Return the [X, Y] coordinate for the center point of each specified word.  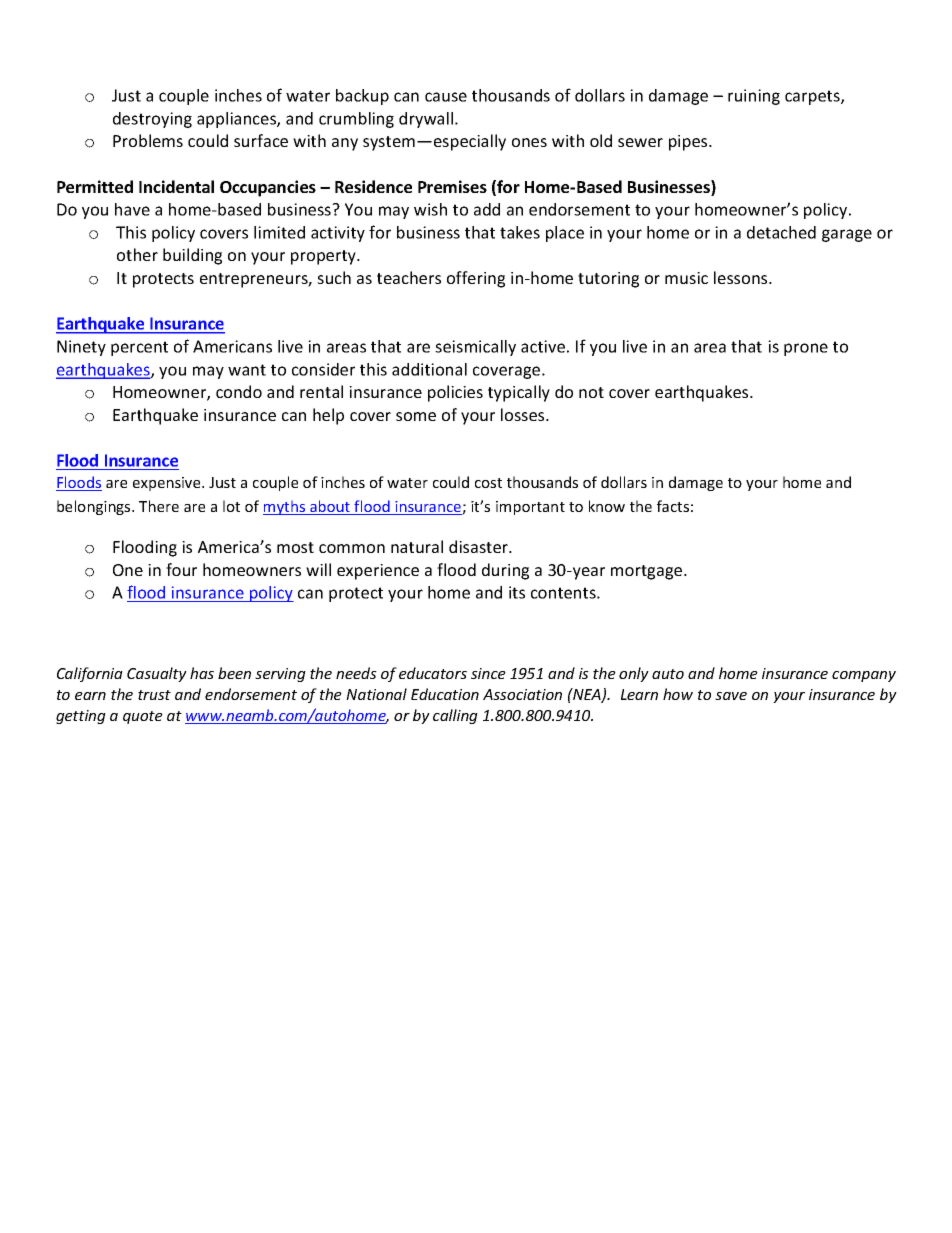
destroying [152, 120]
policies [455, 393]
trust [154, 695]
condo [239, 391]
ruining [754, 97]
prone [806, 349]
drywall [426, 120]
